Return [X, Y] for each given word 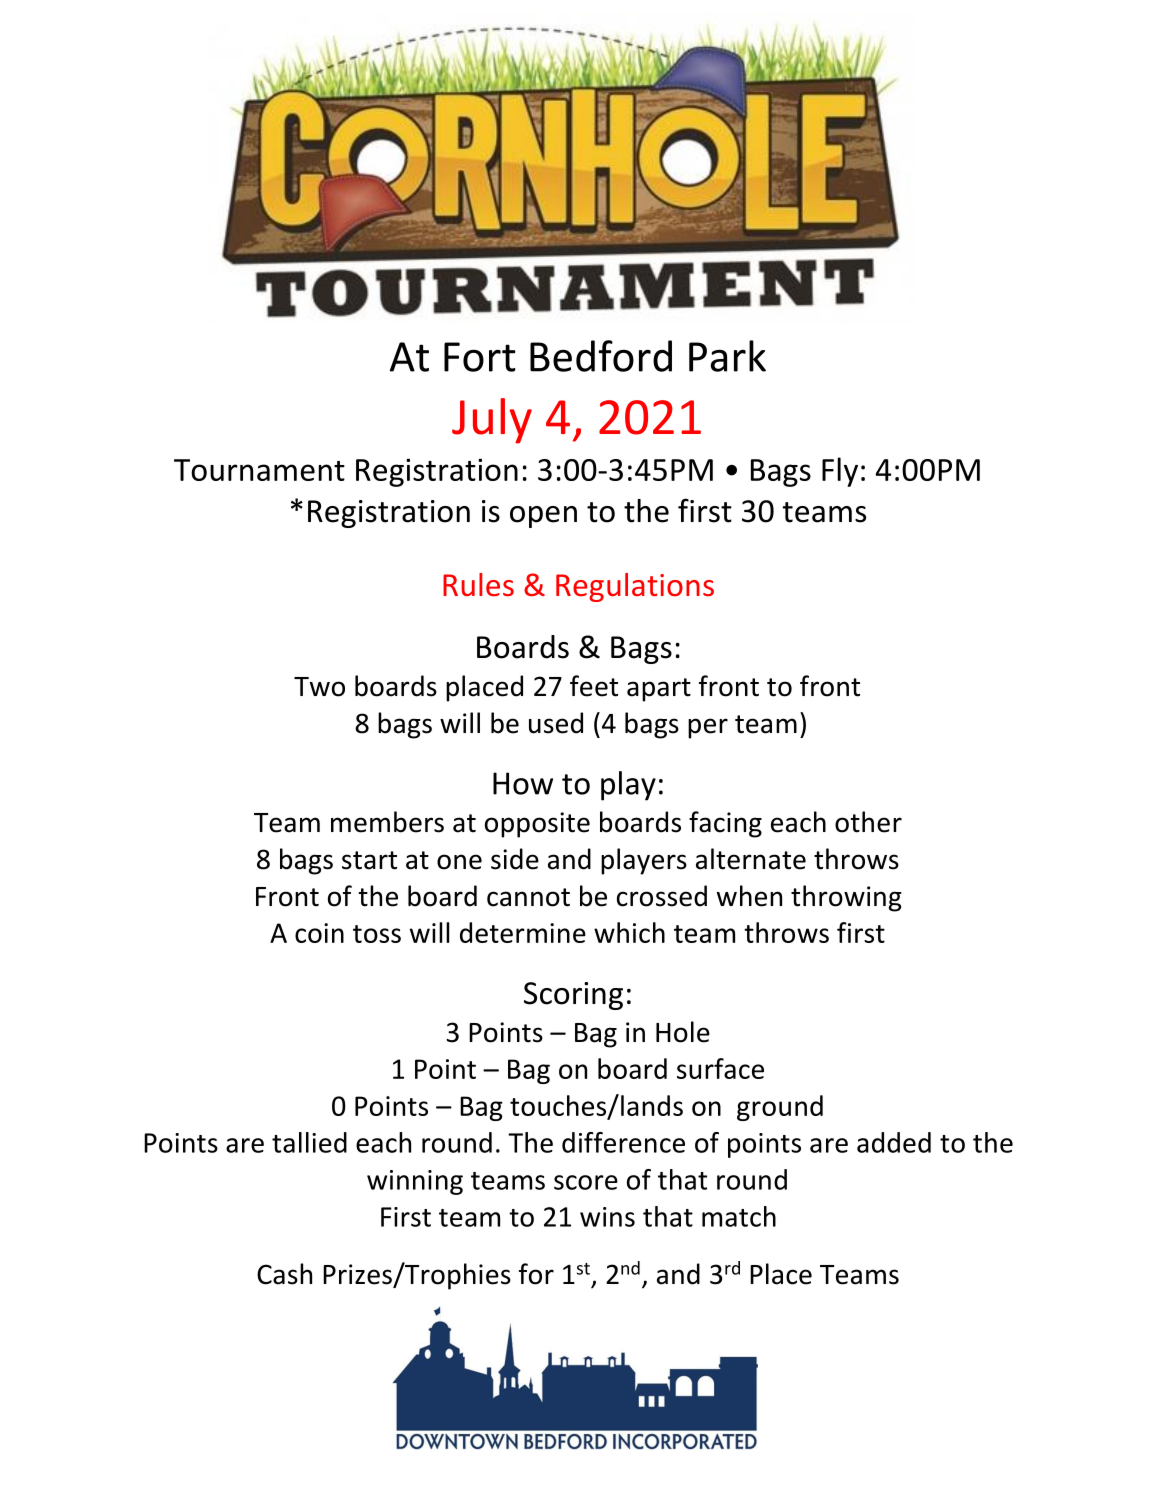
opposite [537, 825]
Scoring [573, 996]
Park [727, 356]
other [868, 822]
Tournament [259, 470]
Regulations [635, 587]
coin [319, 933]
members [387, 822]
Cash [284, 1274]
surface [720, 1068]
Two [319, 687]
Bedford [601, 356]
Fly [840, 472]
